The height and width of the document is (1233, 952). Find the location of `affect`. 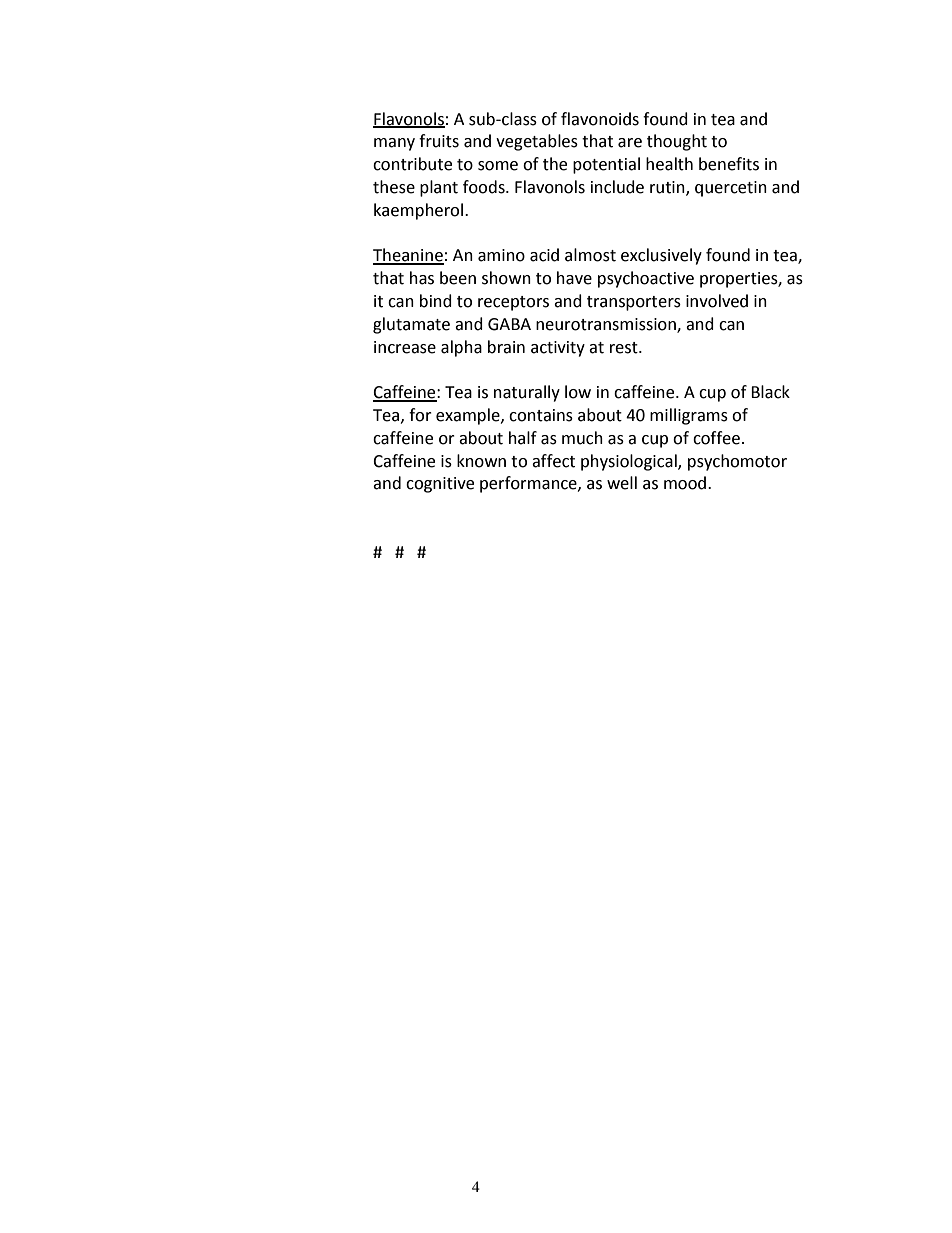

affect is located at coordinates (553, 461).
